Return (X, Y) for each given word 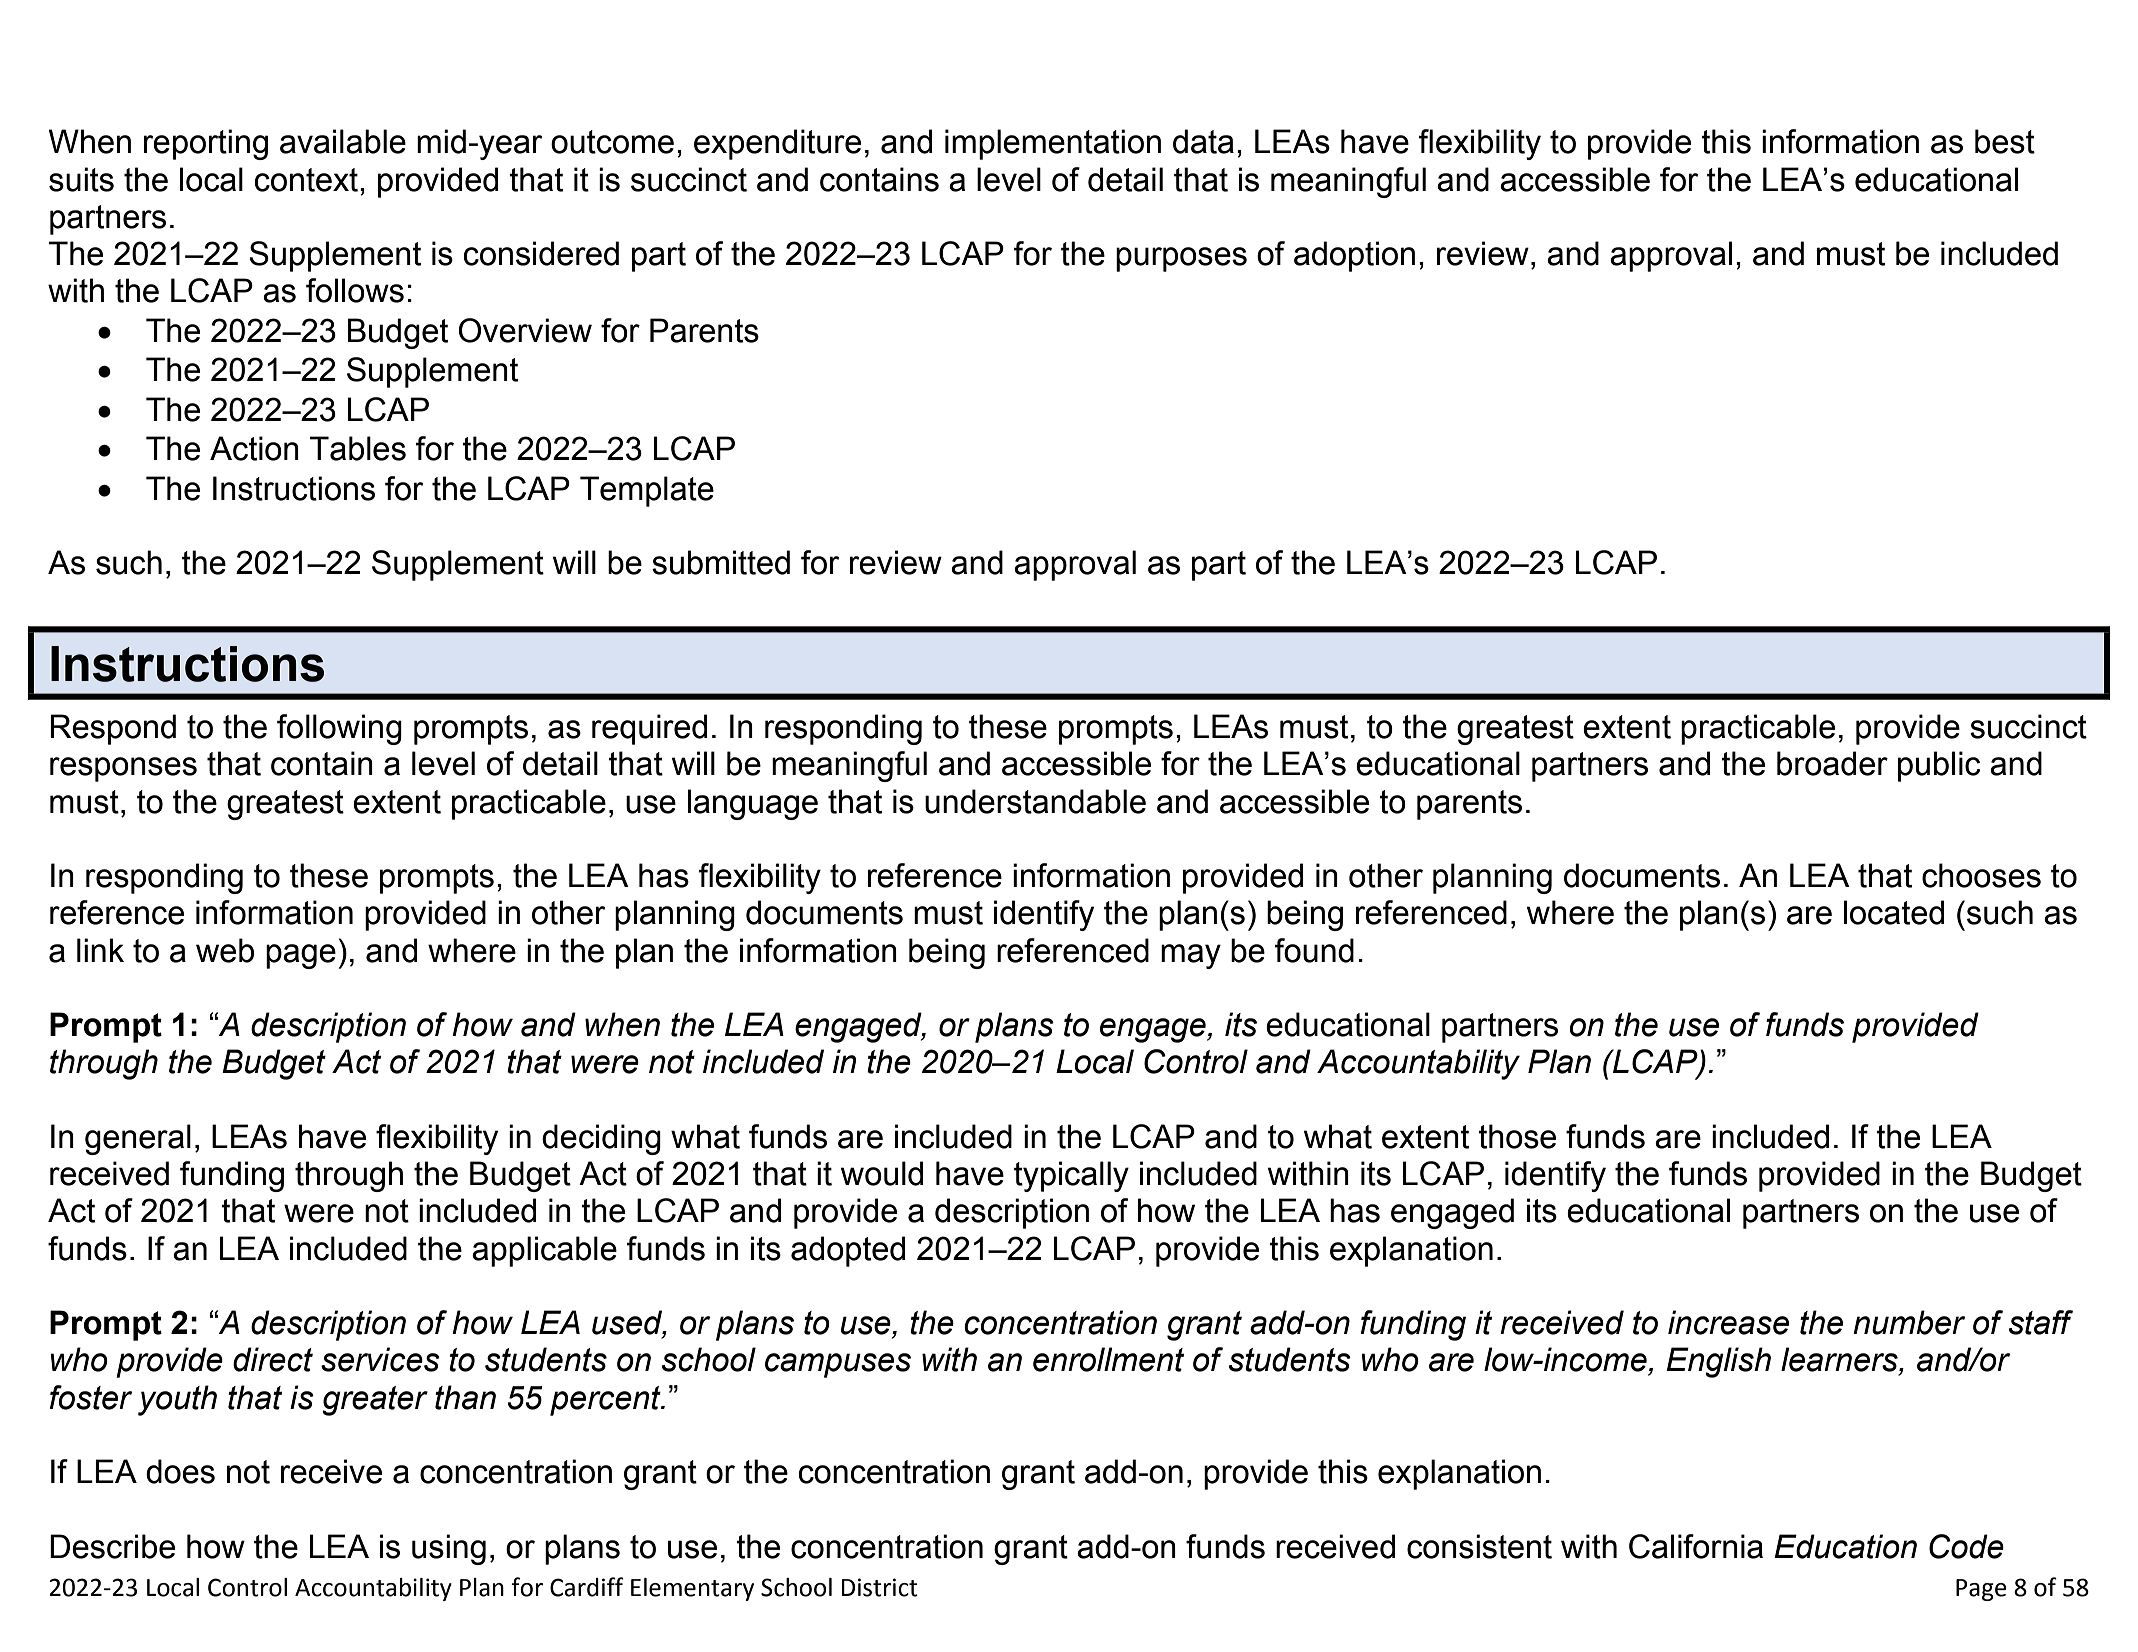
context (308, 180)
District (879, 1587)
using (449, 1549)
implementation (1053, 144)
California (1696, 1546)
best (2005, 141)
